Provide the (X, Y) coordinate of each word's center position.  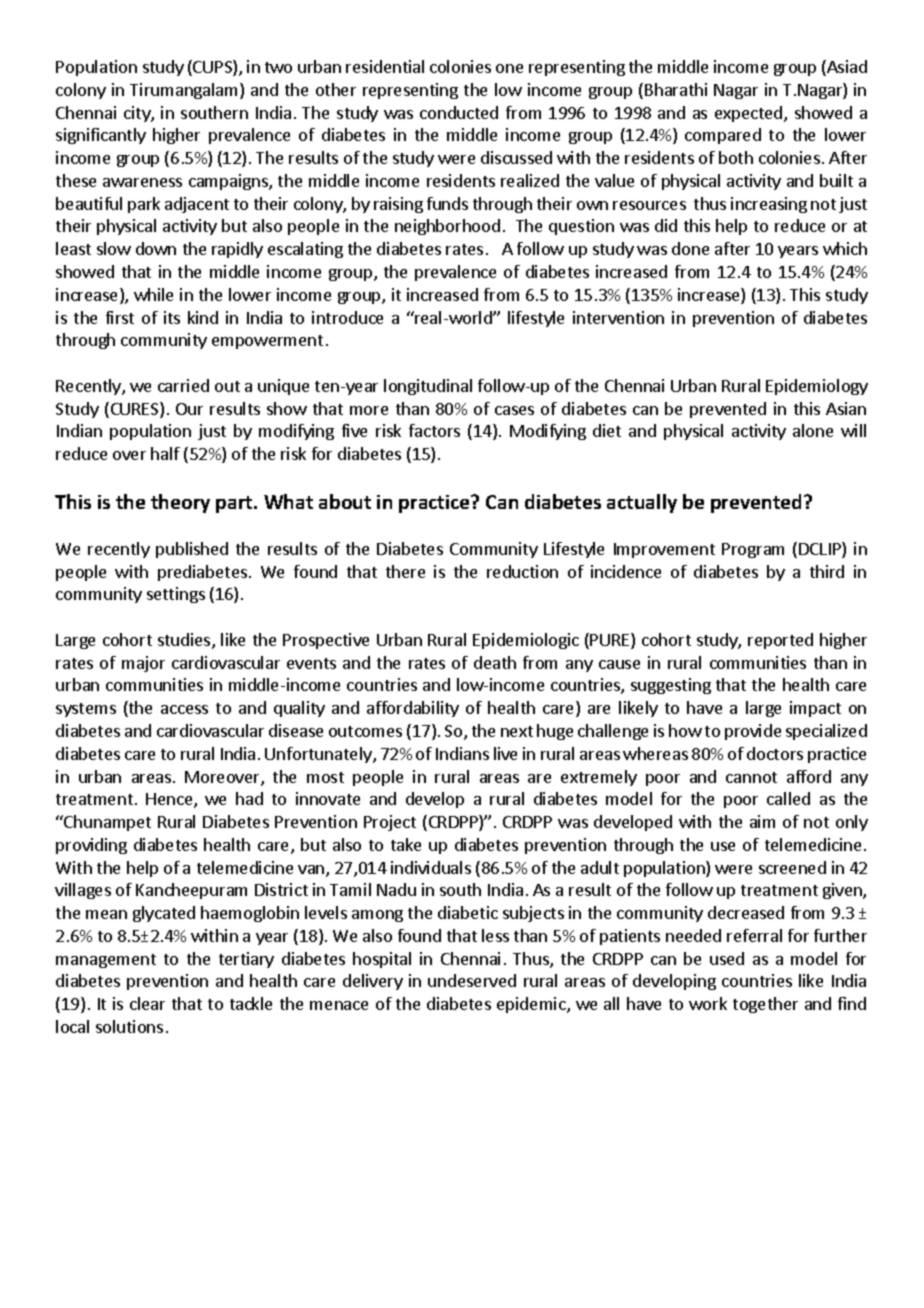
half (165, 453)
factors (434, 430)
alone (813, 430)
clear (147, 1003)
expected (750, 114)
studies (185, 641)
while (153, 294)
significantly (101, 136)
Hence (170, 800)
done (690, 248)
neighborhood (447, 227)
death (495, 662)
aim (762, 821)
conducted (459, 112)
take (406, 844)
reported (780, 641)
